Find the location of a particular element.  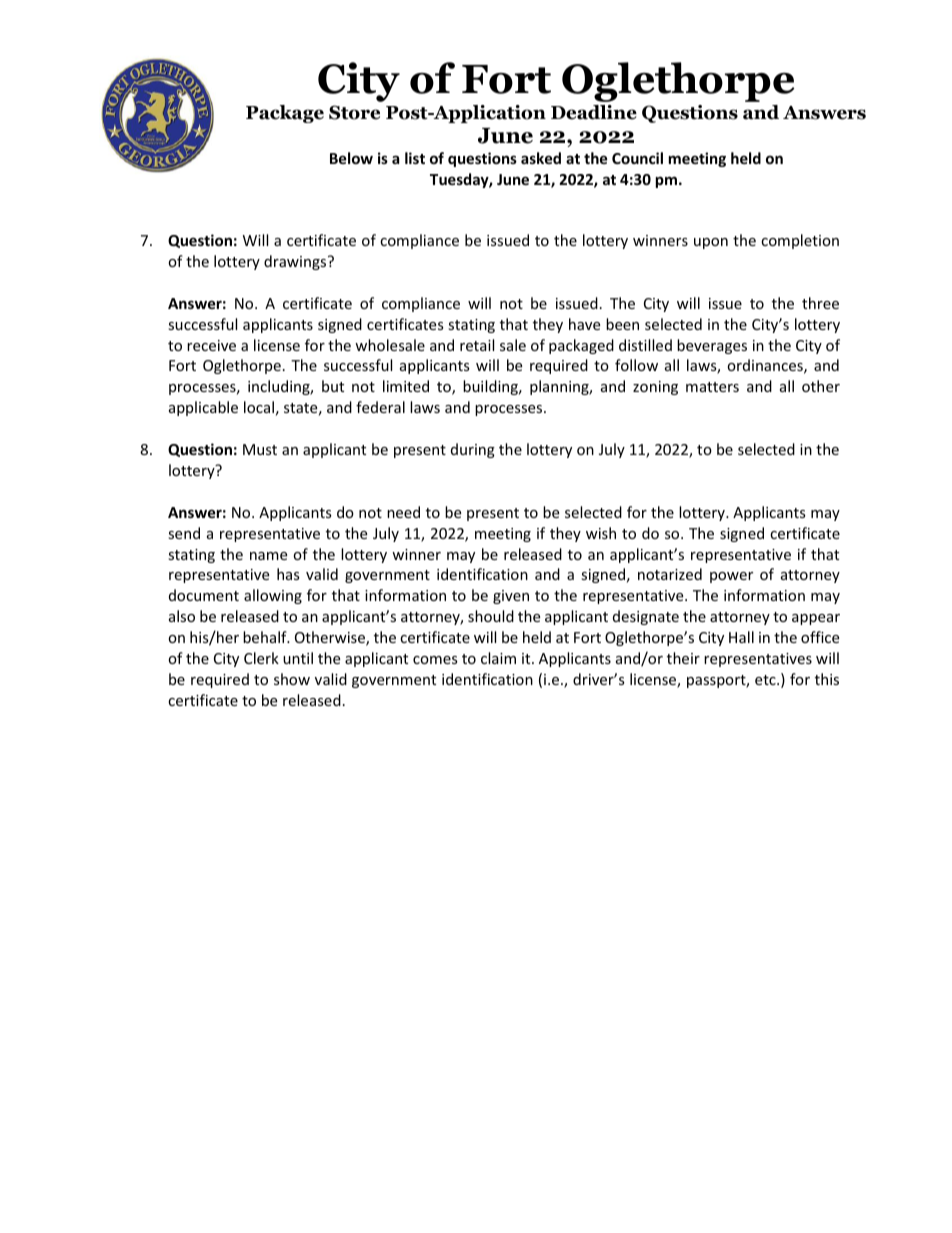

limited is located at coordinates (406, 386).
